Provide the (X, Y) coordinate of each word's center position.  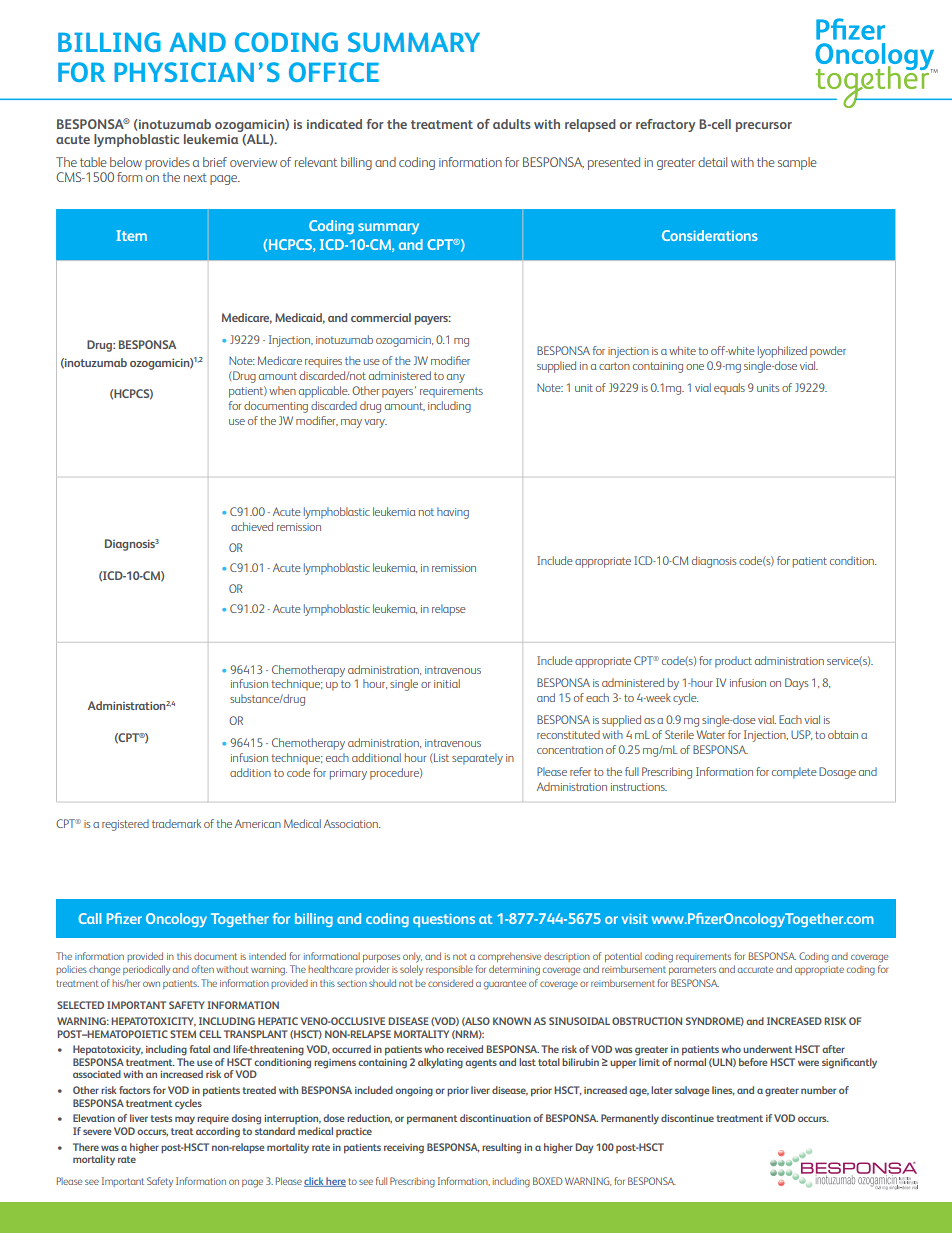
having (453, 513)
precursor (764, 127)
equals (729, 389)
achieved (252, 526)
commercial (381, 317)
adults (512, 124)
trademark (176, 823)
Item (131, 235)
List (440, 757)
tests (161, 1118)
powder (828, 352)
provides (167, 163)
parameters (692, 970)
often (203, 969)
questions (444, 920)
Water (711, 734)
